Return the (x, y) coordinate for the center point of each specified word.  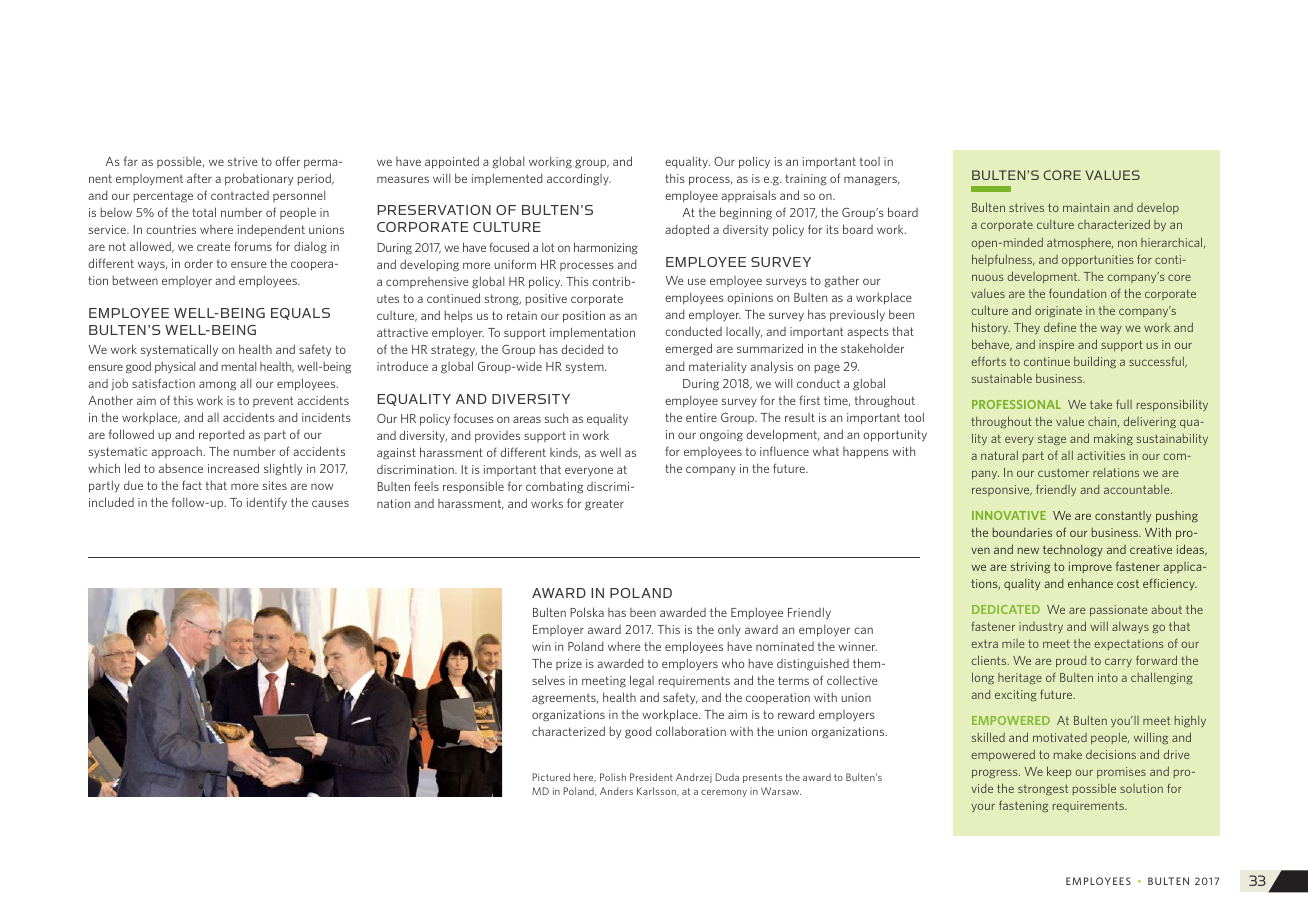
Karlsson (657, 791)
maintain (1086, 207)
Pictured (551, 777)
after (199, 178)
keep (1059, 772)
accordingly (579, 179)
